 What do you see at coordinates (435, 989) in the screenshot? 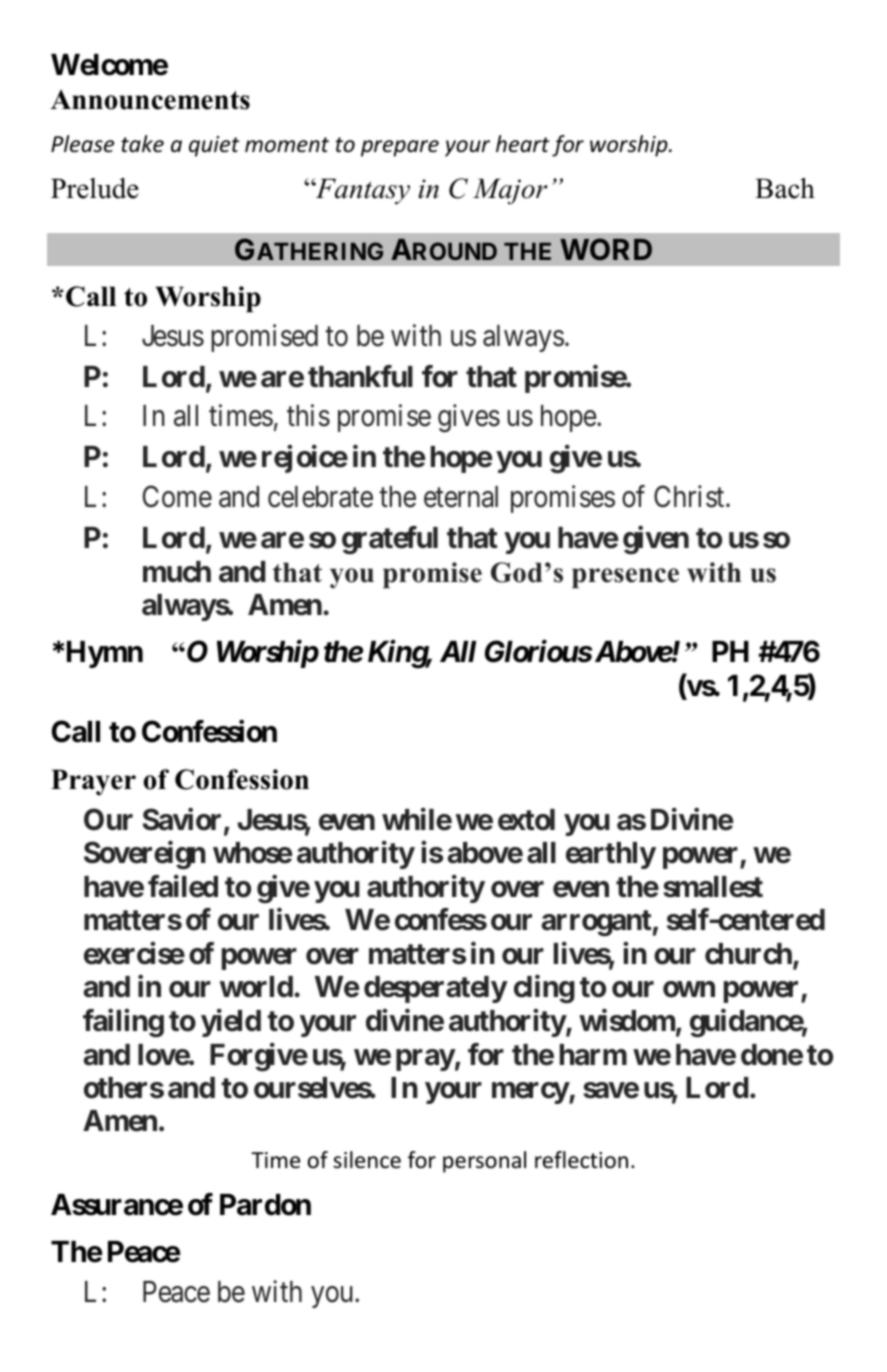
I see `desperately` at bounding box center [435, 989].
